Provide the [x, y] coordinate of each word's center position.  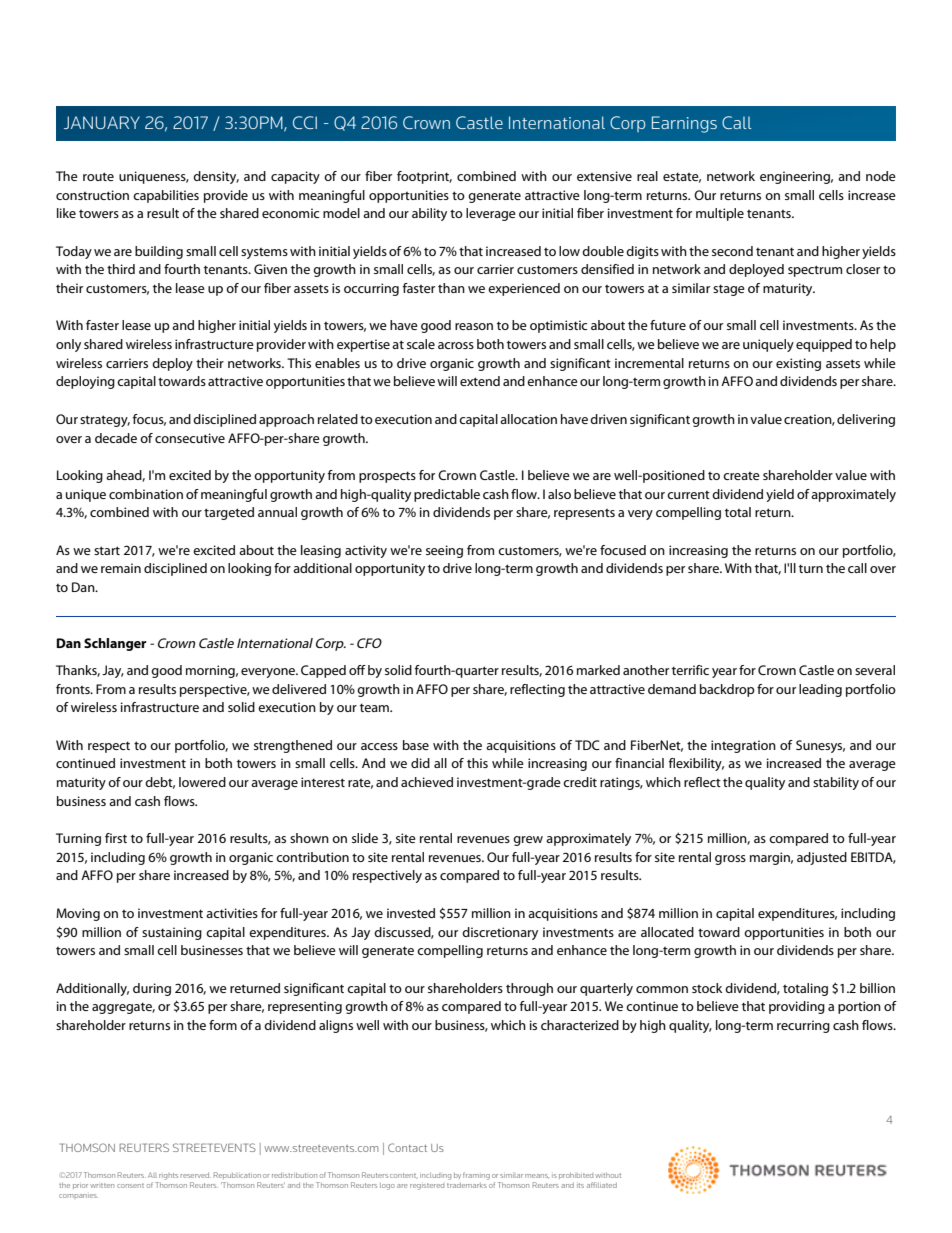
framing [476, 1176]
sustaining [172, 933]
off [357, 670]
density [216, 177]
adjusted [822, 858]
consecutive [190, 438]
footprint [424, 177]
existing [798, 364]
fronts [74, 689]
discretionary [500, 933]
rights [168, 1176]
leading [820, 690]
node [881, 176]
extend [480, 381]
